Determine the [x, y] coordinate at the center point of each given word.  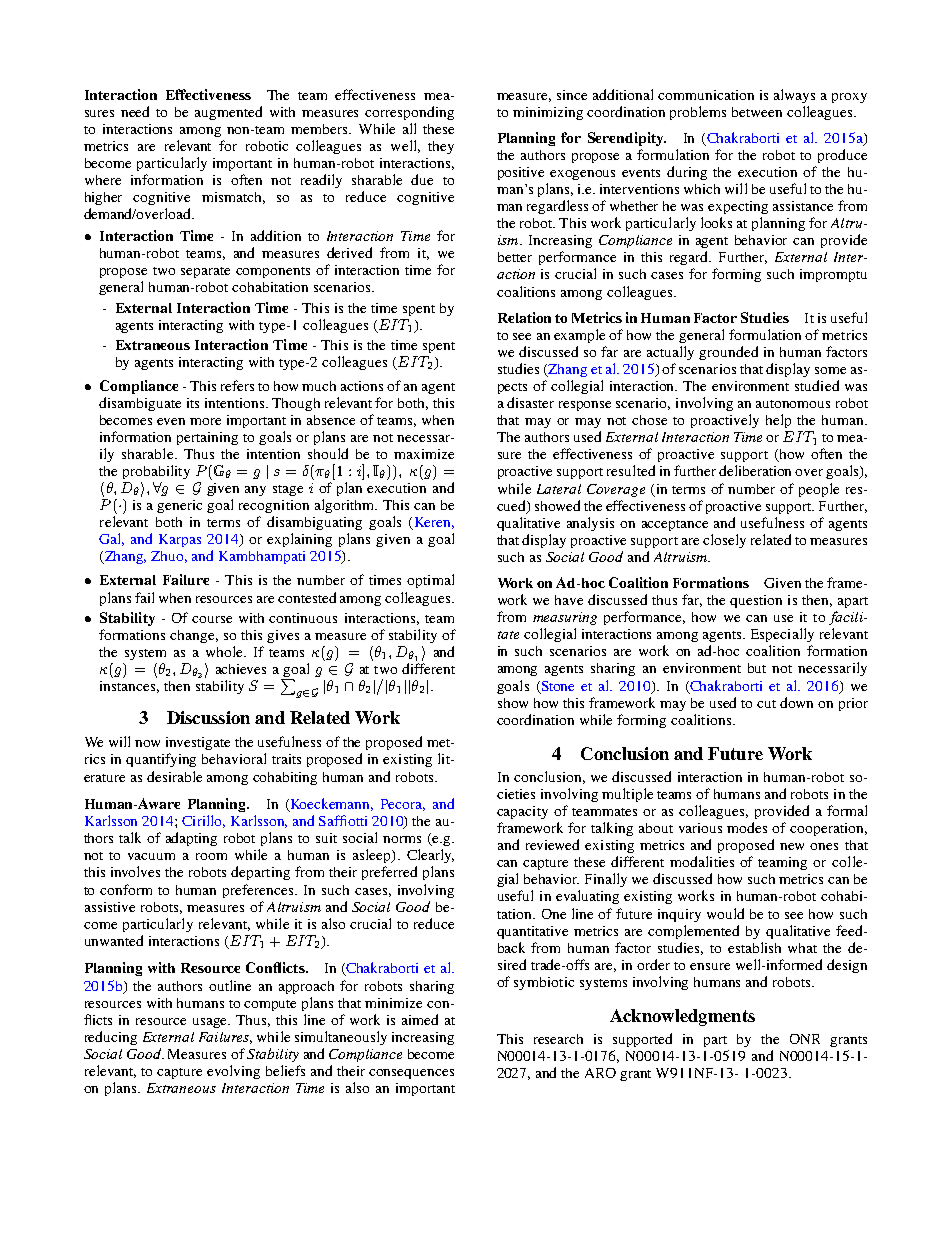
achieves [241, 669]
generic [179, 506]
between [757, 112]
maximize [424, 454]
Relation [524, 317]
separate [205, 272]
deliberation [755, 470]
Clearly [430, 856]
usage [211, 1023]
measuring [565, 618]
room [211, 856]
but [757, 668]
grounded [728, 353]
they [441, 147]
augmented [228, 113]
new [792, 846]
